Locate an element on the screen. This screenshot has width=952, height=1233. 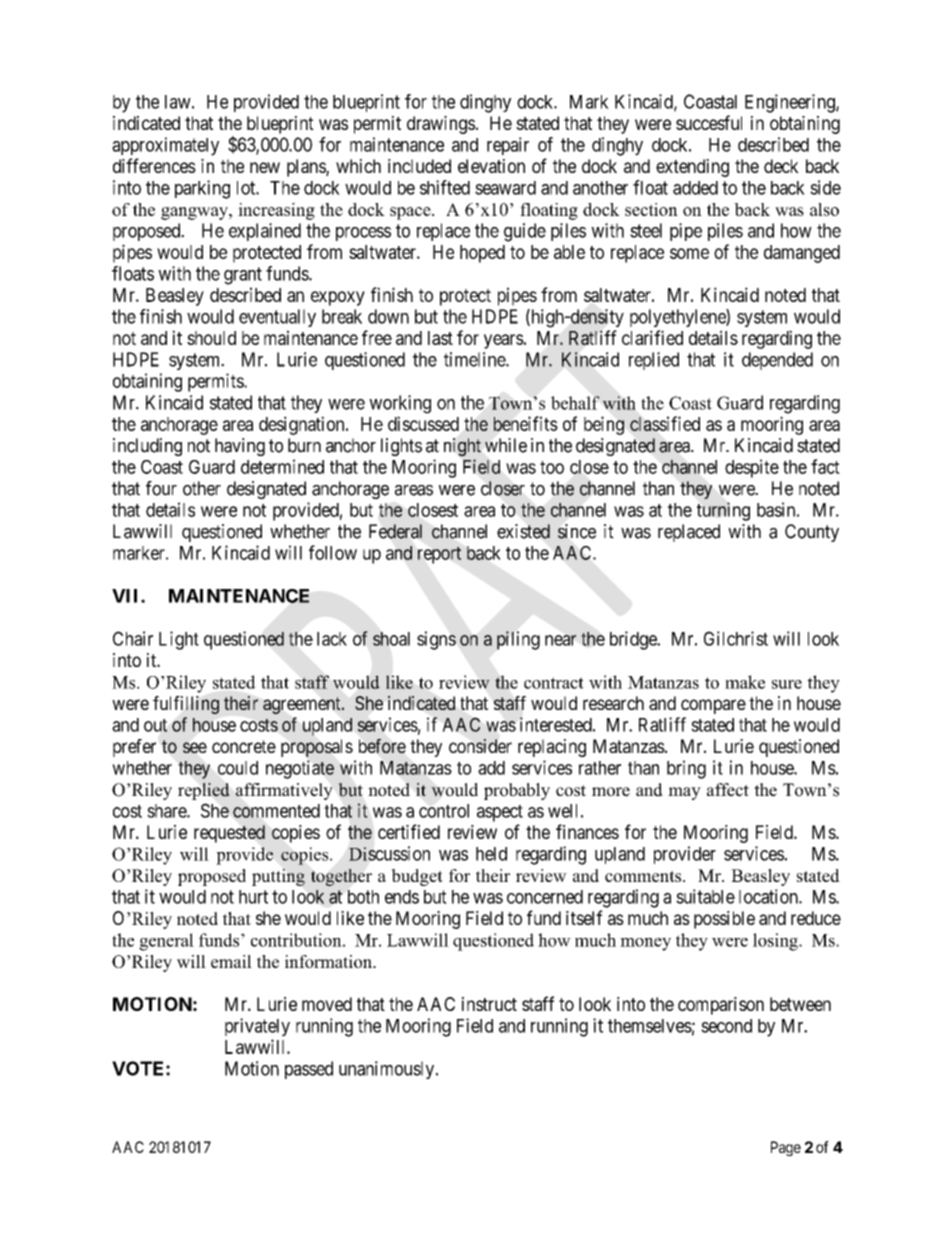
passed is located at coordinates (309, 1070).
